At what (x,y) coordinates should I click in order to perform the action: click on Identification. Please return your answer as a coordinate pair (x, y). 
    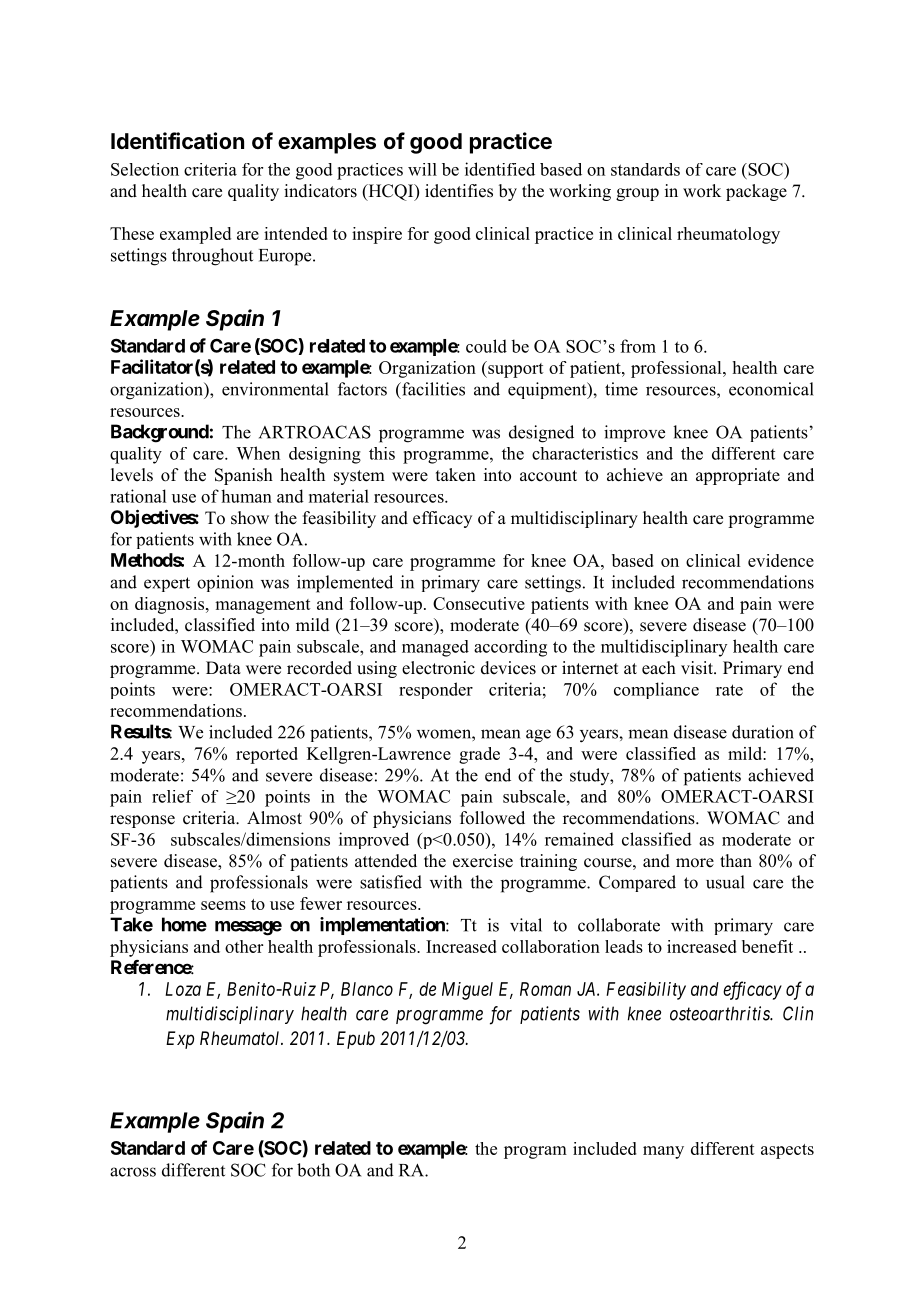
    Looking at the image, I should click on (177, 140).
